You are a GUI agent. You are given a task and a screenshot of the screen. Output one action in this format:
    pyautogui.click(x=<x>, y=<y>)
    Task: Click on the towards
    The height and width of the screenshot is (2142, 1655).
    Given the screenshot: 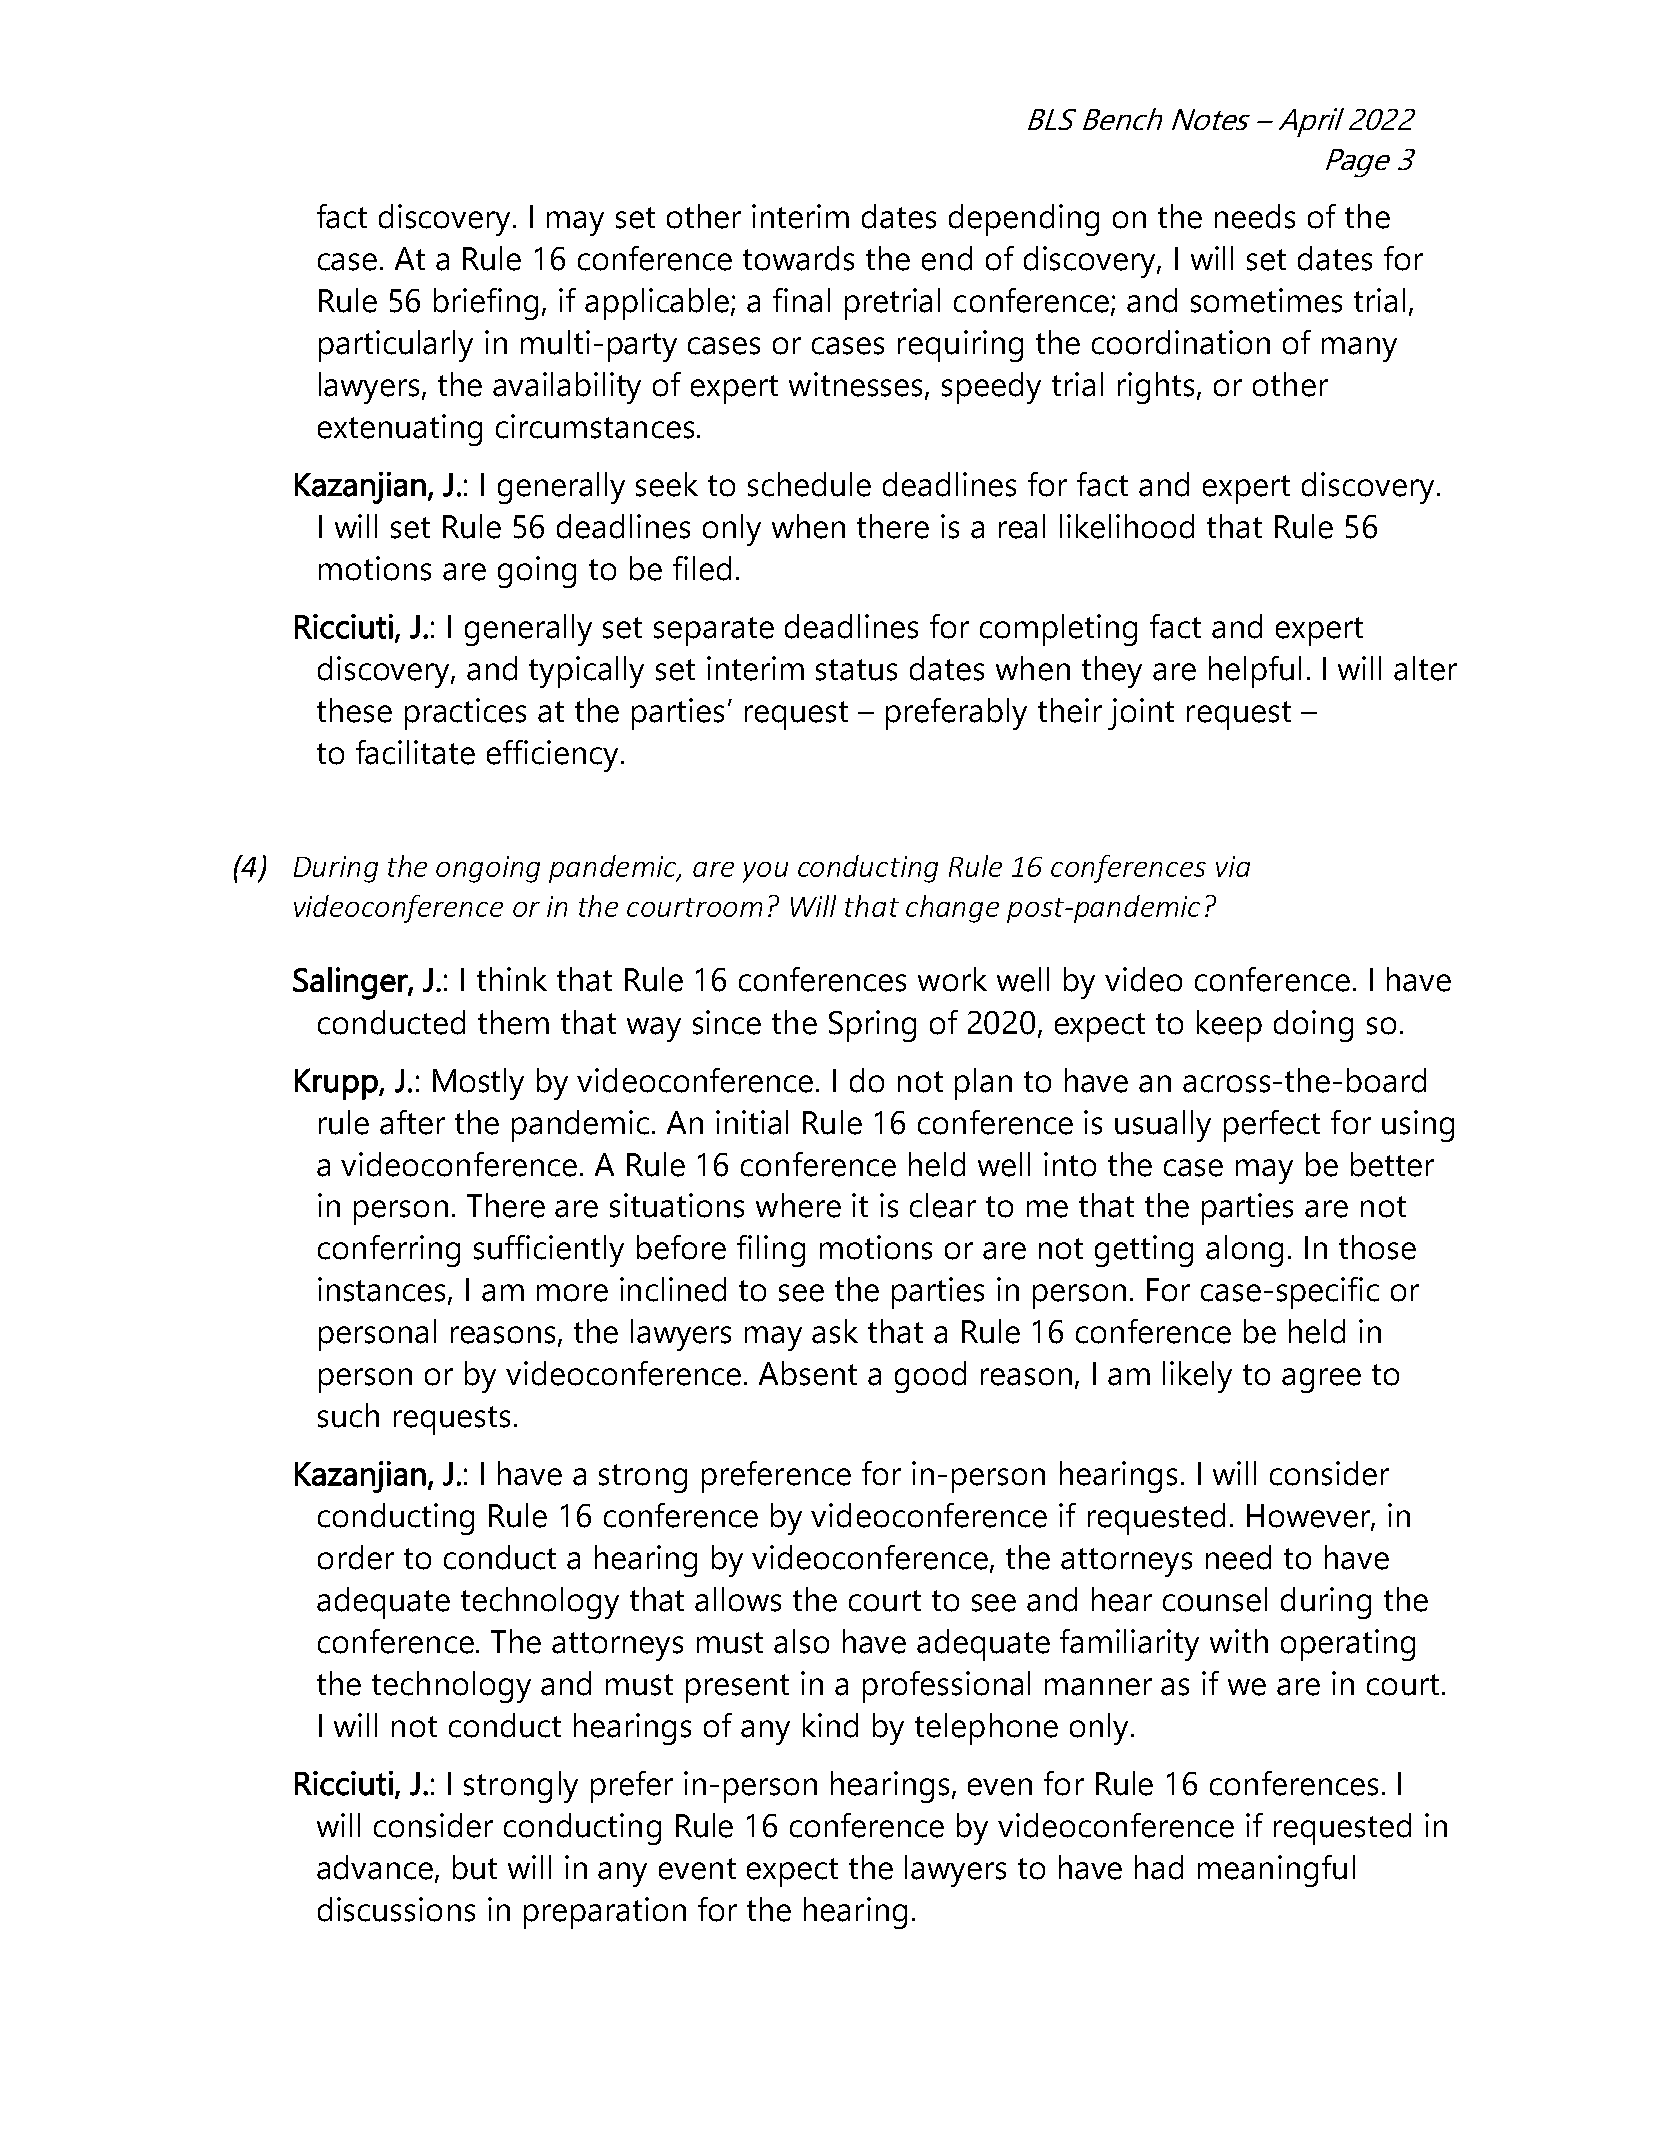 What is the action you would take?
    pyautogui.click(x=798, y=258)
